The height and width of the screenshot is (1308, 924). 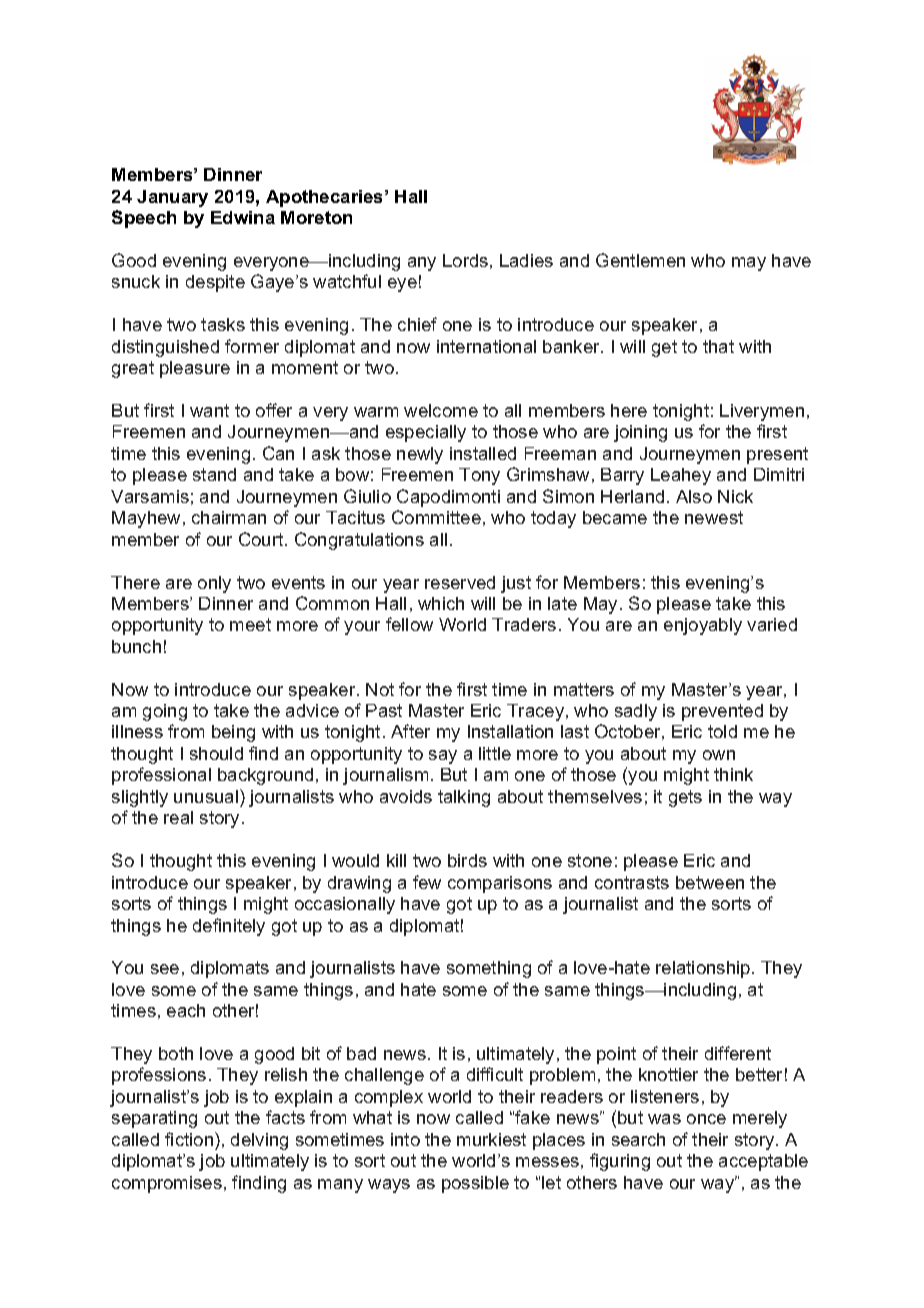 I want to click on going, so click(x=165, y=712).
